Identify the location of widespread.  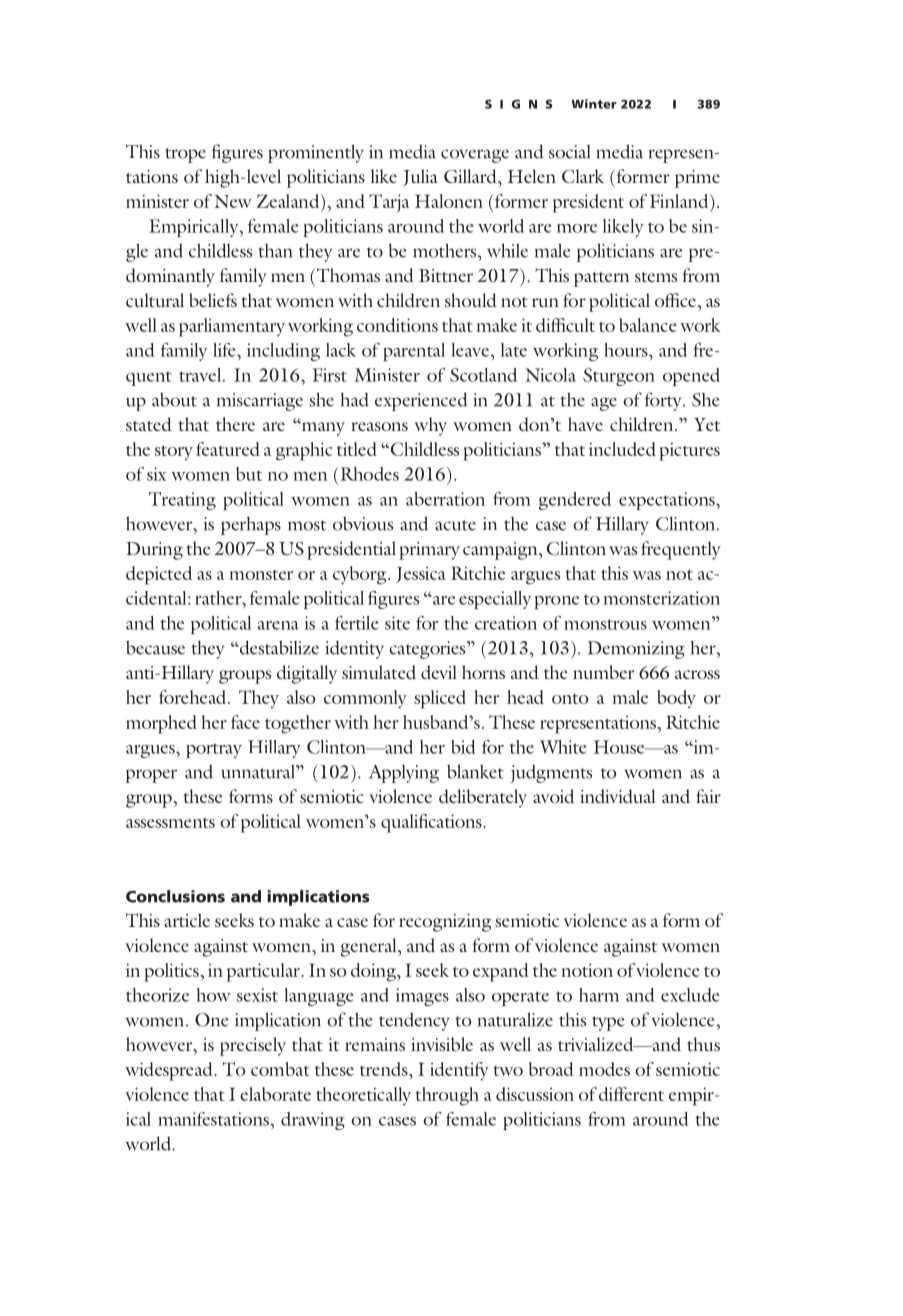
(170, 1071).
